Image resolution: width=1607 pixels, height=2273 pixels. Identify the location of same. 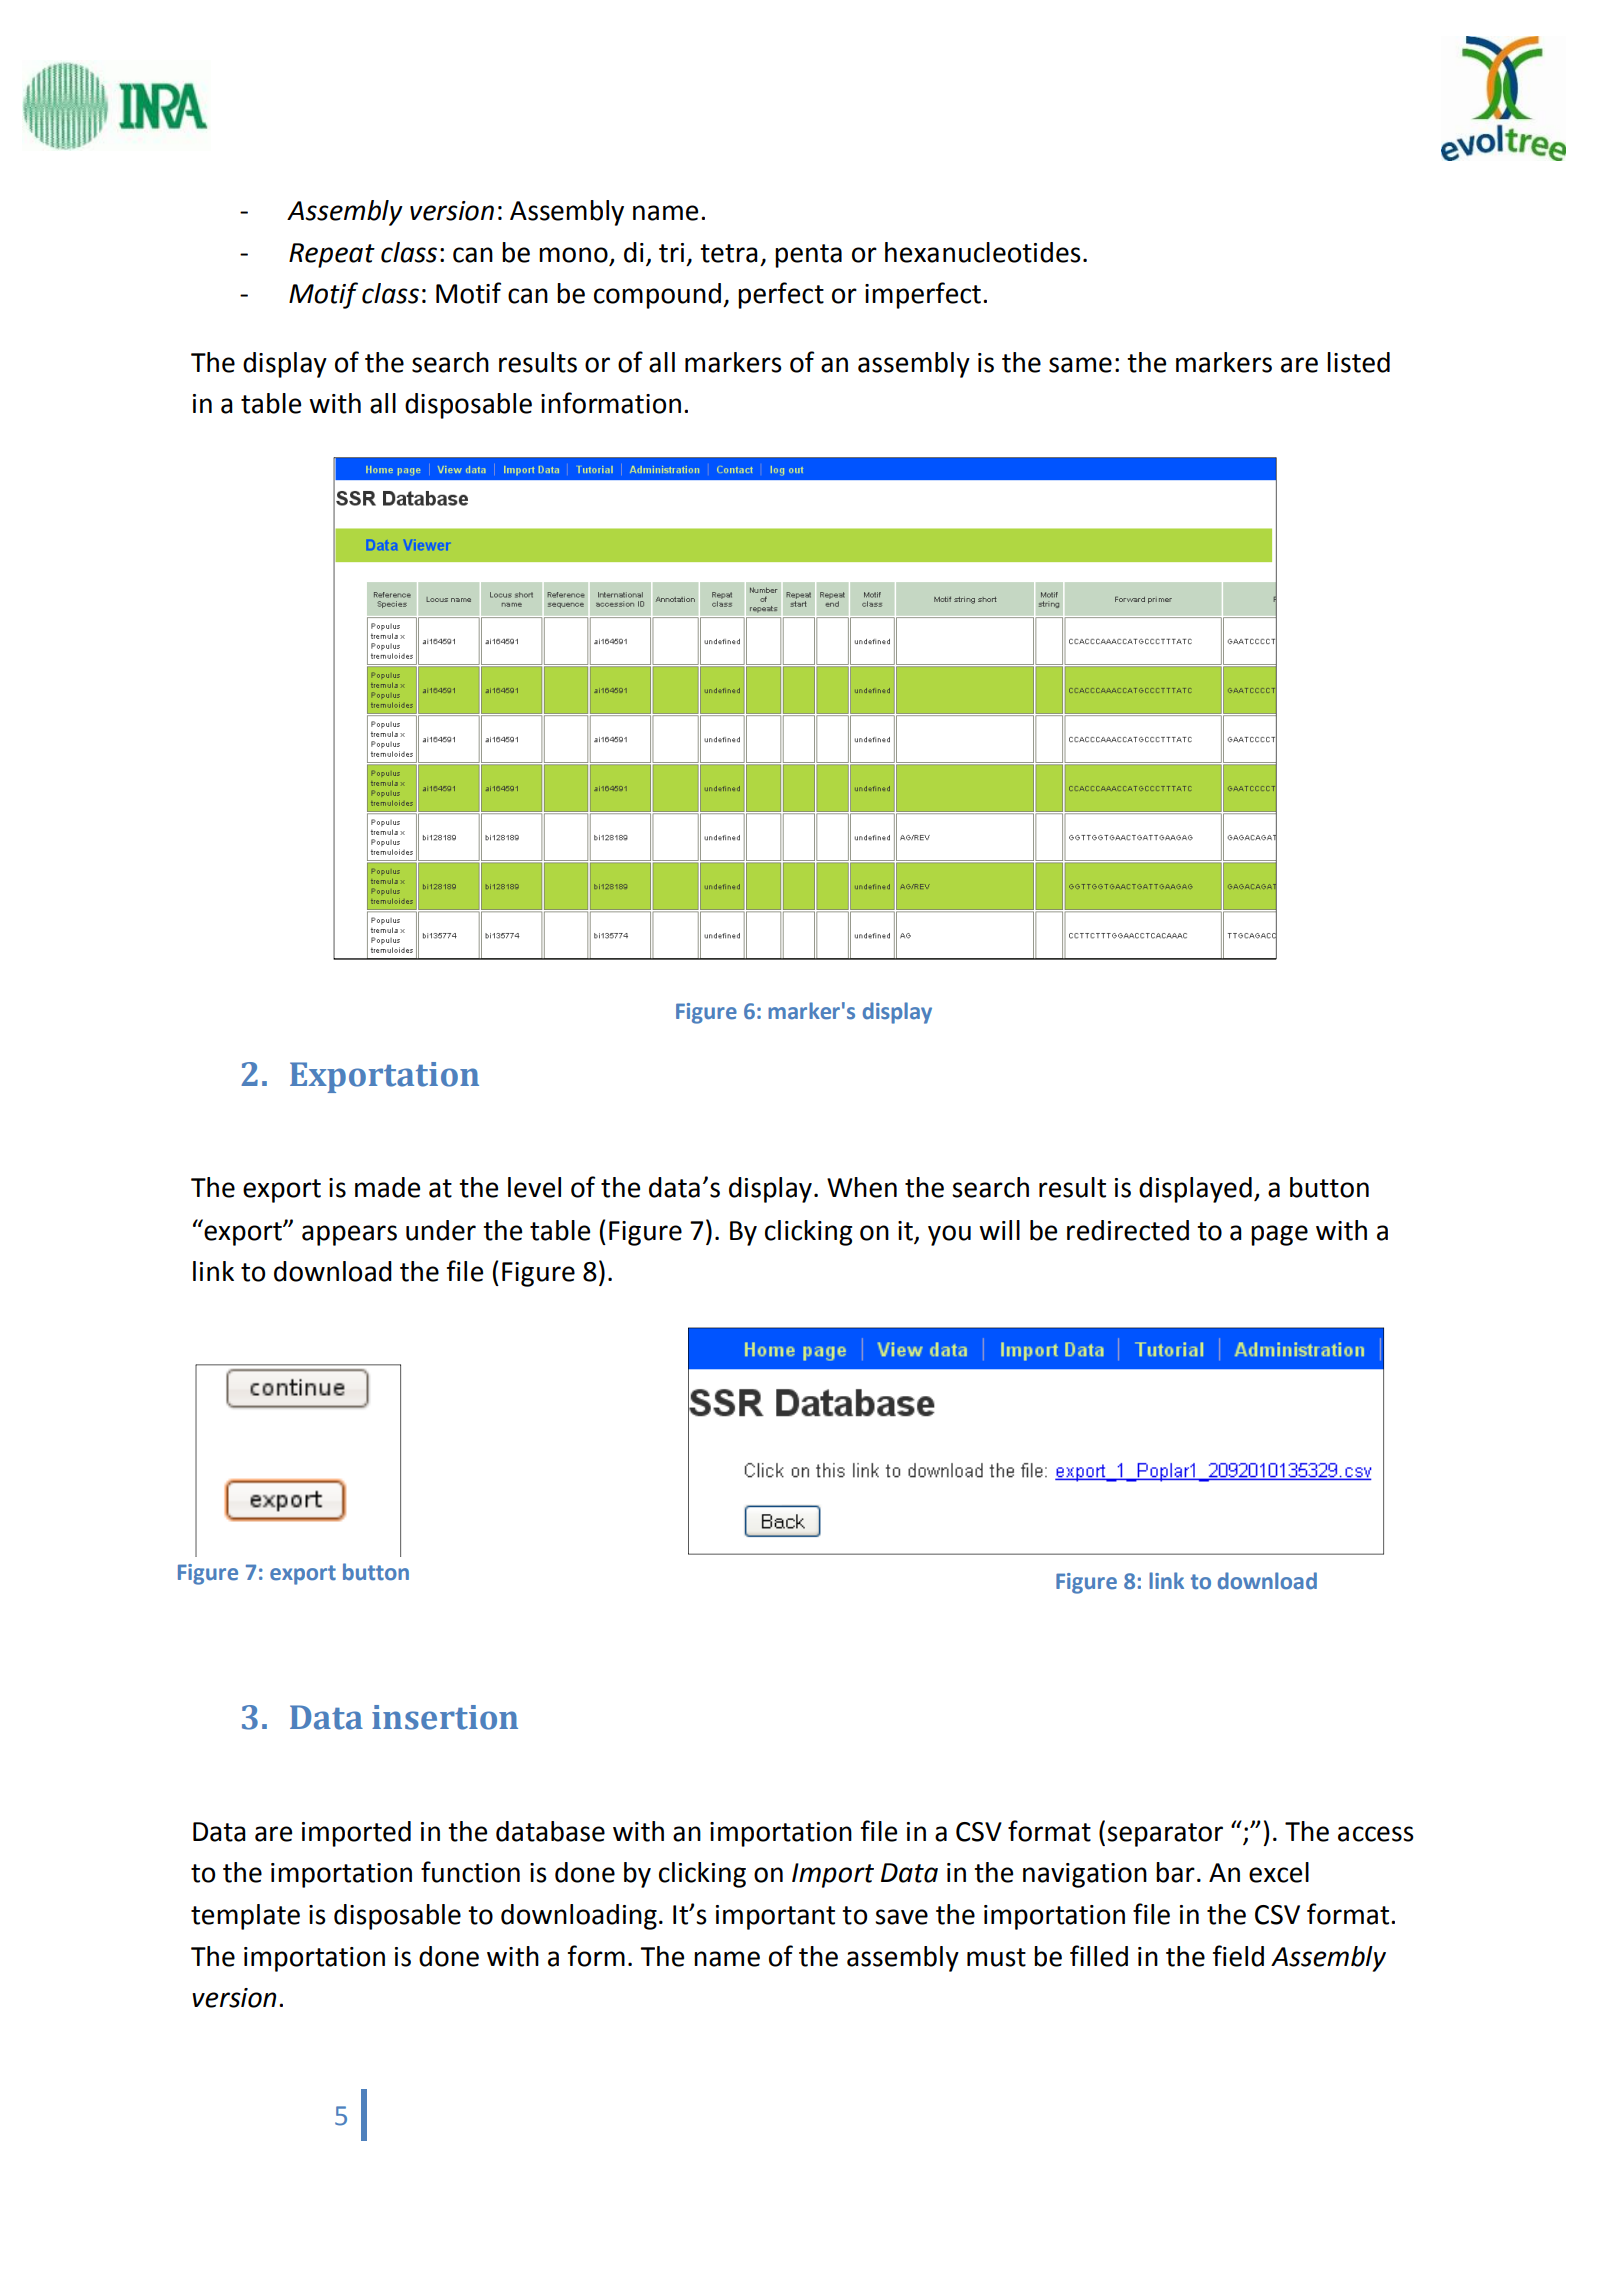
(1080, 365).
